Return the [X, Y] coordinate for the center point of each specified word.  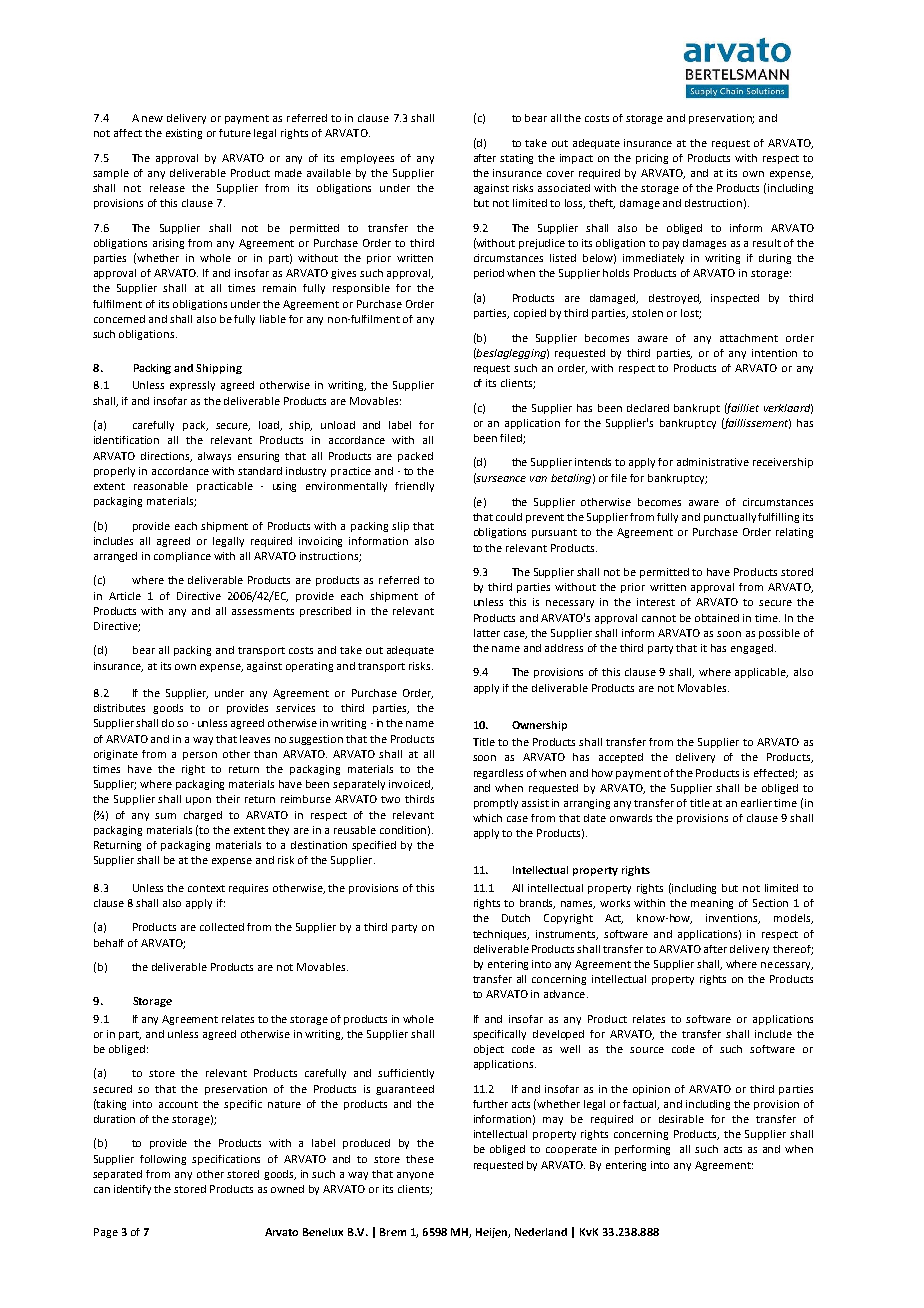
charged [203, 816]
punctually [730, 518]
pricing [652, 159]
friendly [414, 487]
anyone [415, 1176]
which [487, 818]
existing [184, 134]
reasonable [161, 486]
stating [516, 159]
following [163, 1160]
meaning [712, 904]
